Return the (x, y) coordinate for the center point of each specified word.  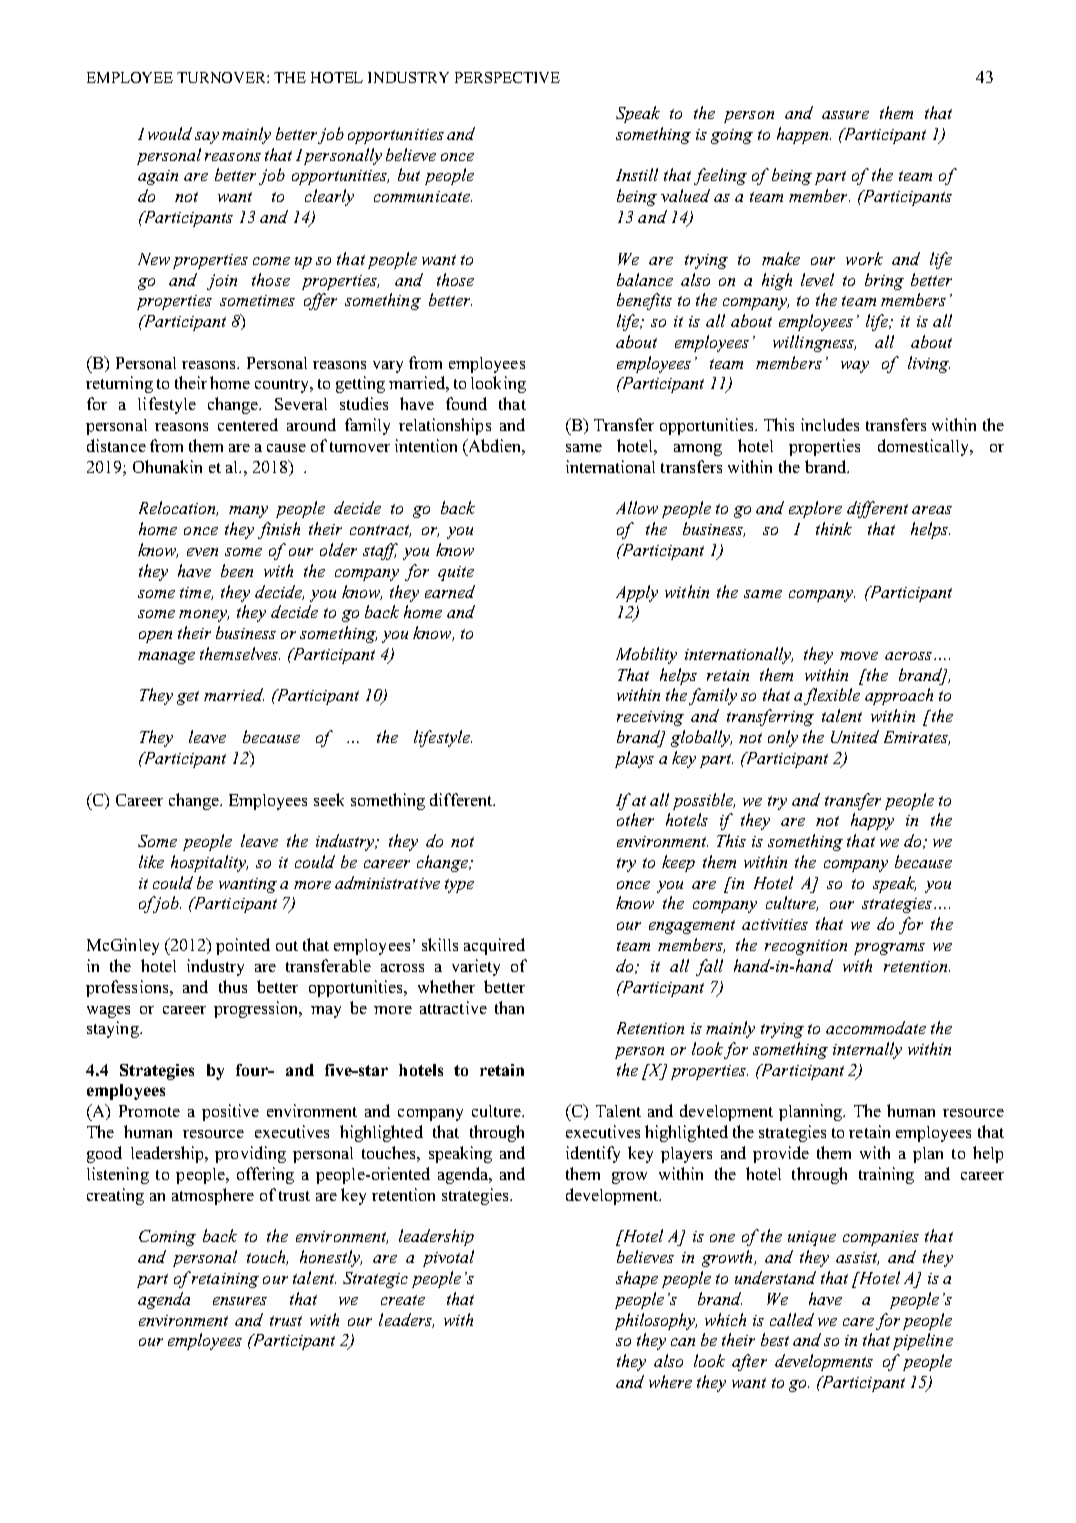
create (403, 1300)
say (207, 138)
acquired (494, 946)
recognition (806, 947)
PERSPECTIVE (507, 77)
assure (845, 115)
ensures (240, 1301)
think (834, 528)
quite (456, 573)
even (202, 552)
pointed (243, 946)
